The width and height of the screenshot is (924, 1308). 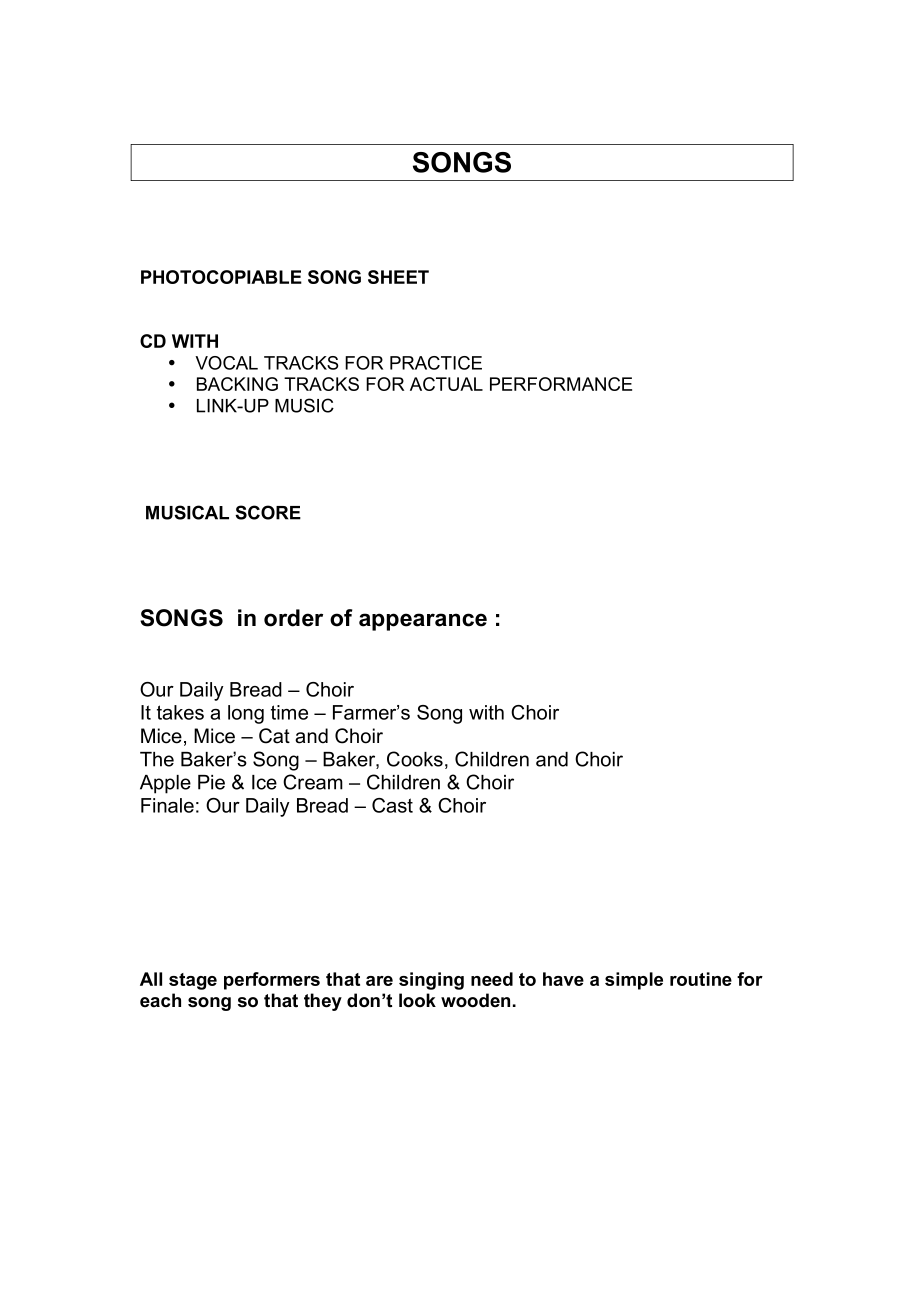 What do you see at coordinates (561, 384) in the screenshot?
I see `PERFORMANCE` at bounding box center [561, 384].
